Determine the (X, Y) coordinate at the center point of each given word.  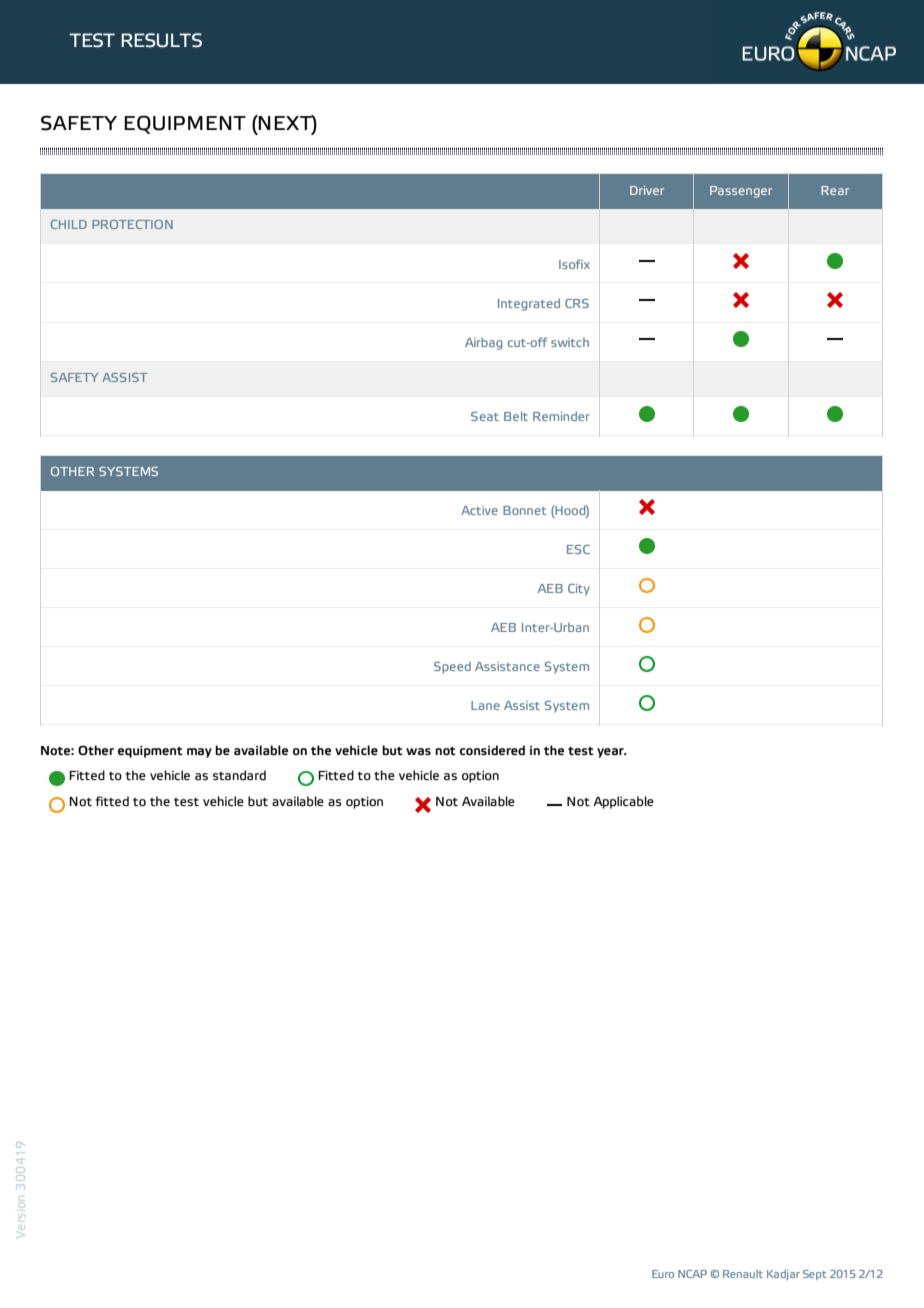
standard (239, 775)
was (418, 752)
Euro (663, 1274)
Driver (647, 190)
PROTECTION (132, 224)
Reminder (561, 416)
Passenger (741, 192)
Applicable (623, 802)
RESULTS (161, 40)
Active (479, 510)
